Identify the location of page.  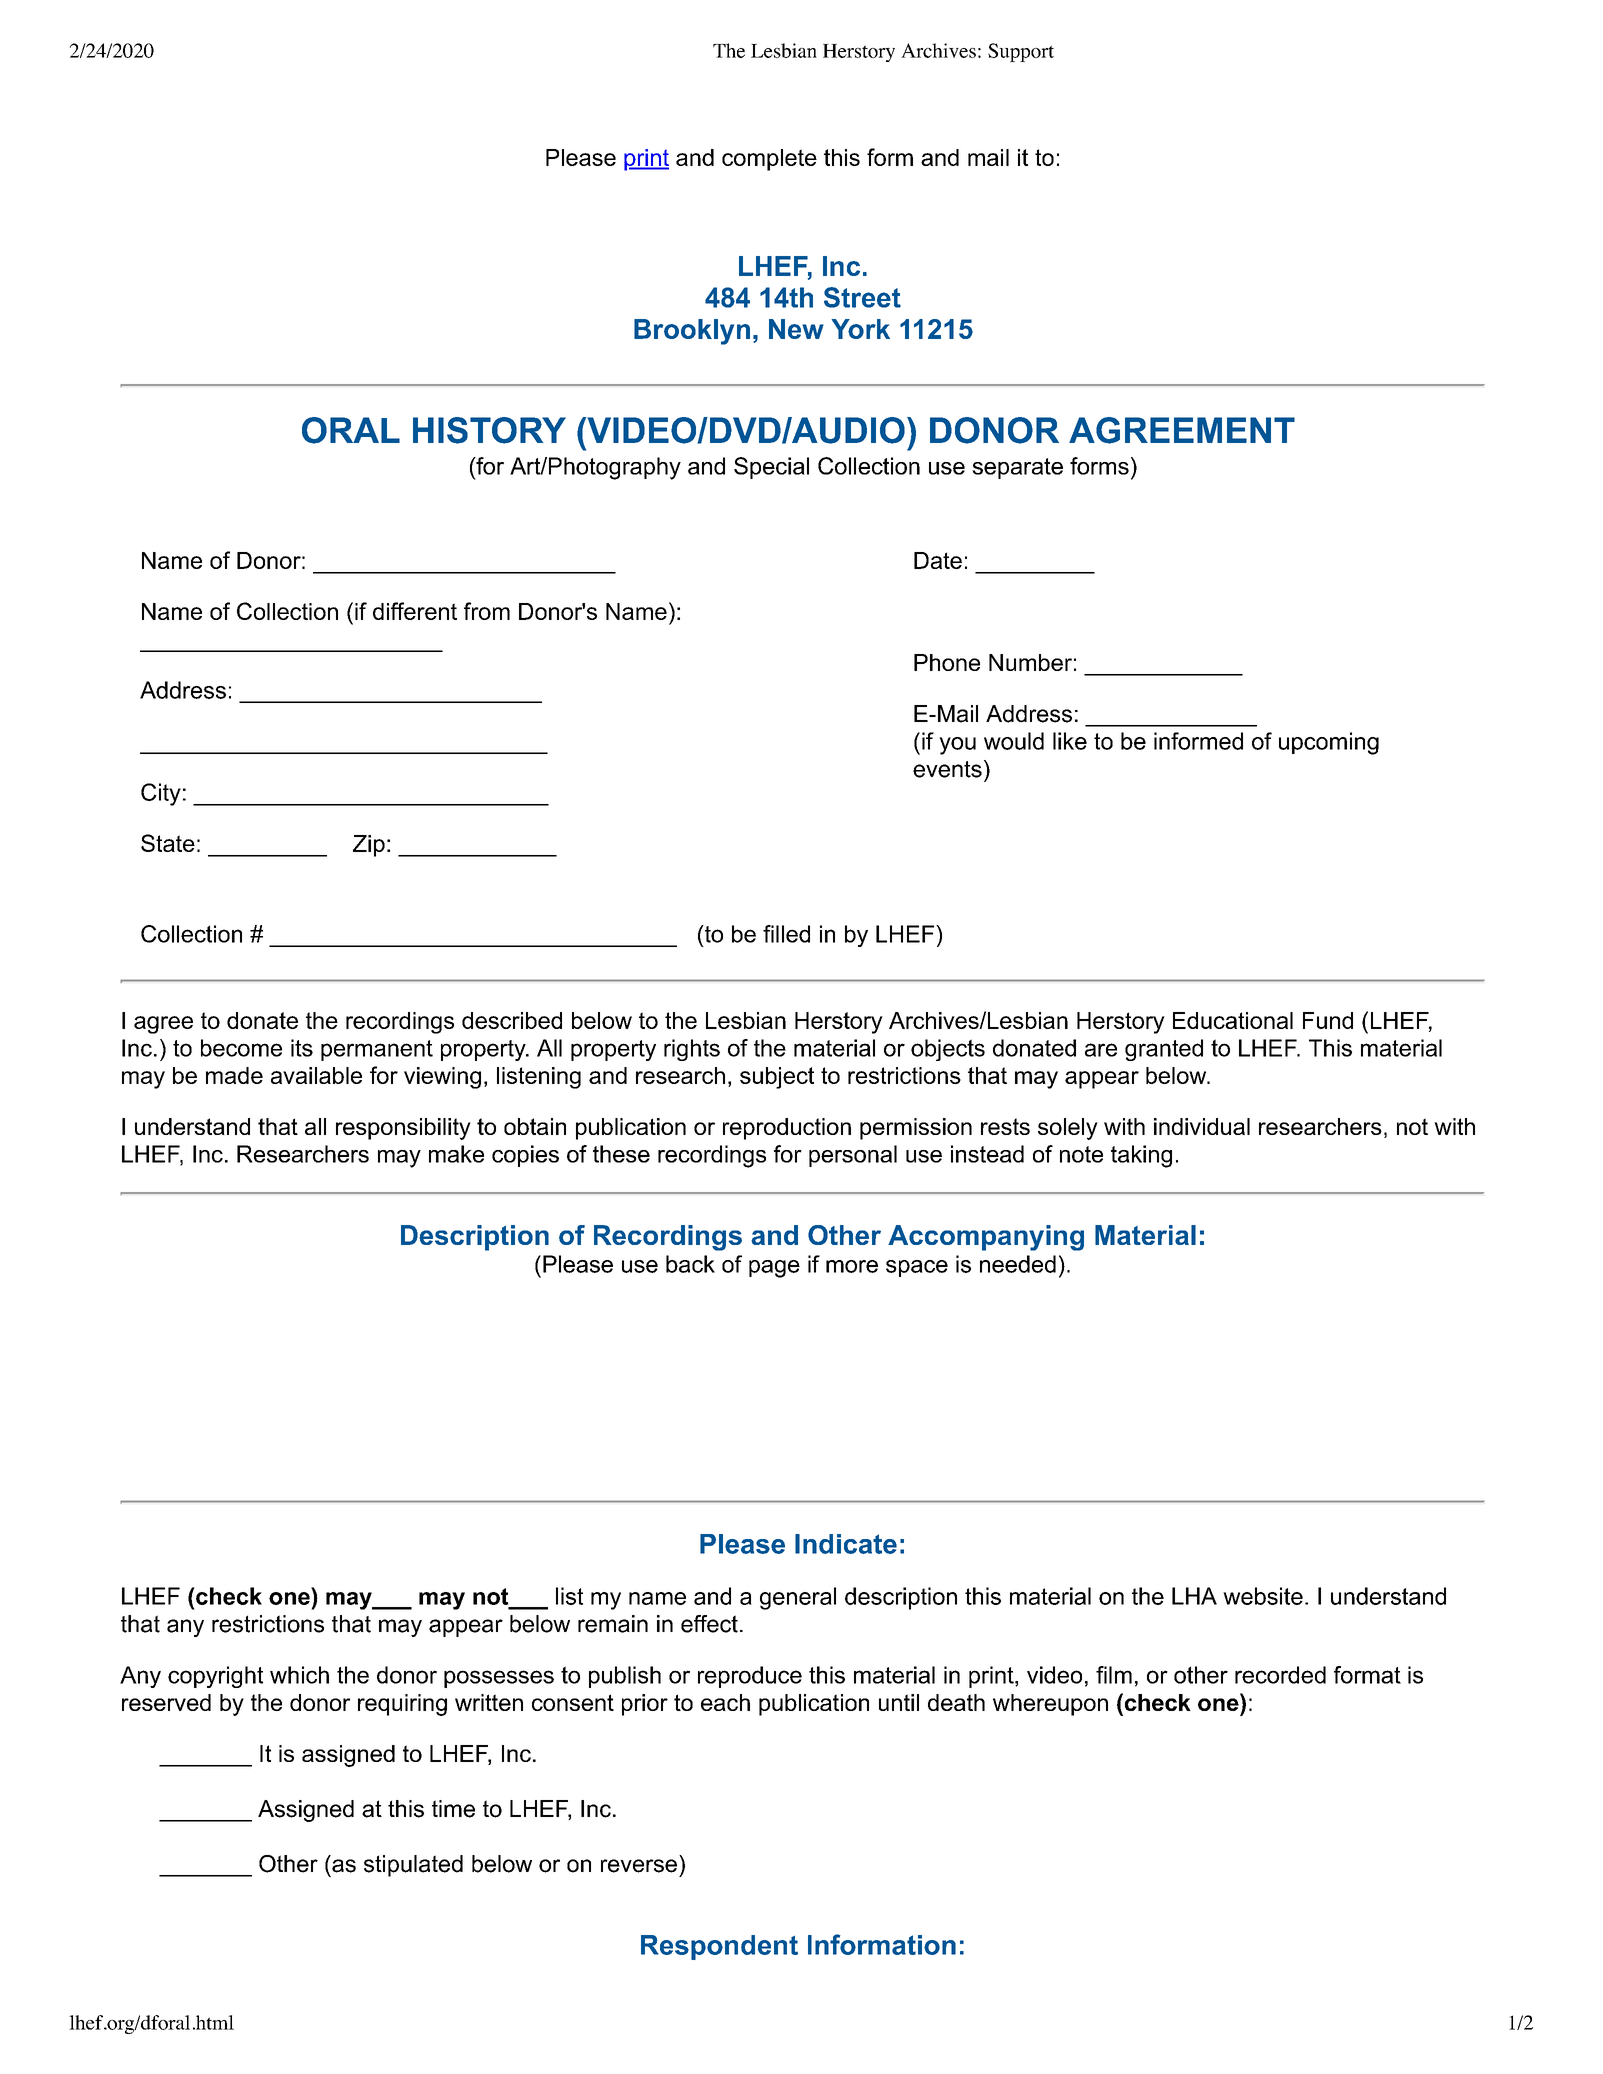
(774, 1269).
